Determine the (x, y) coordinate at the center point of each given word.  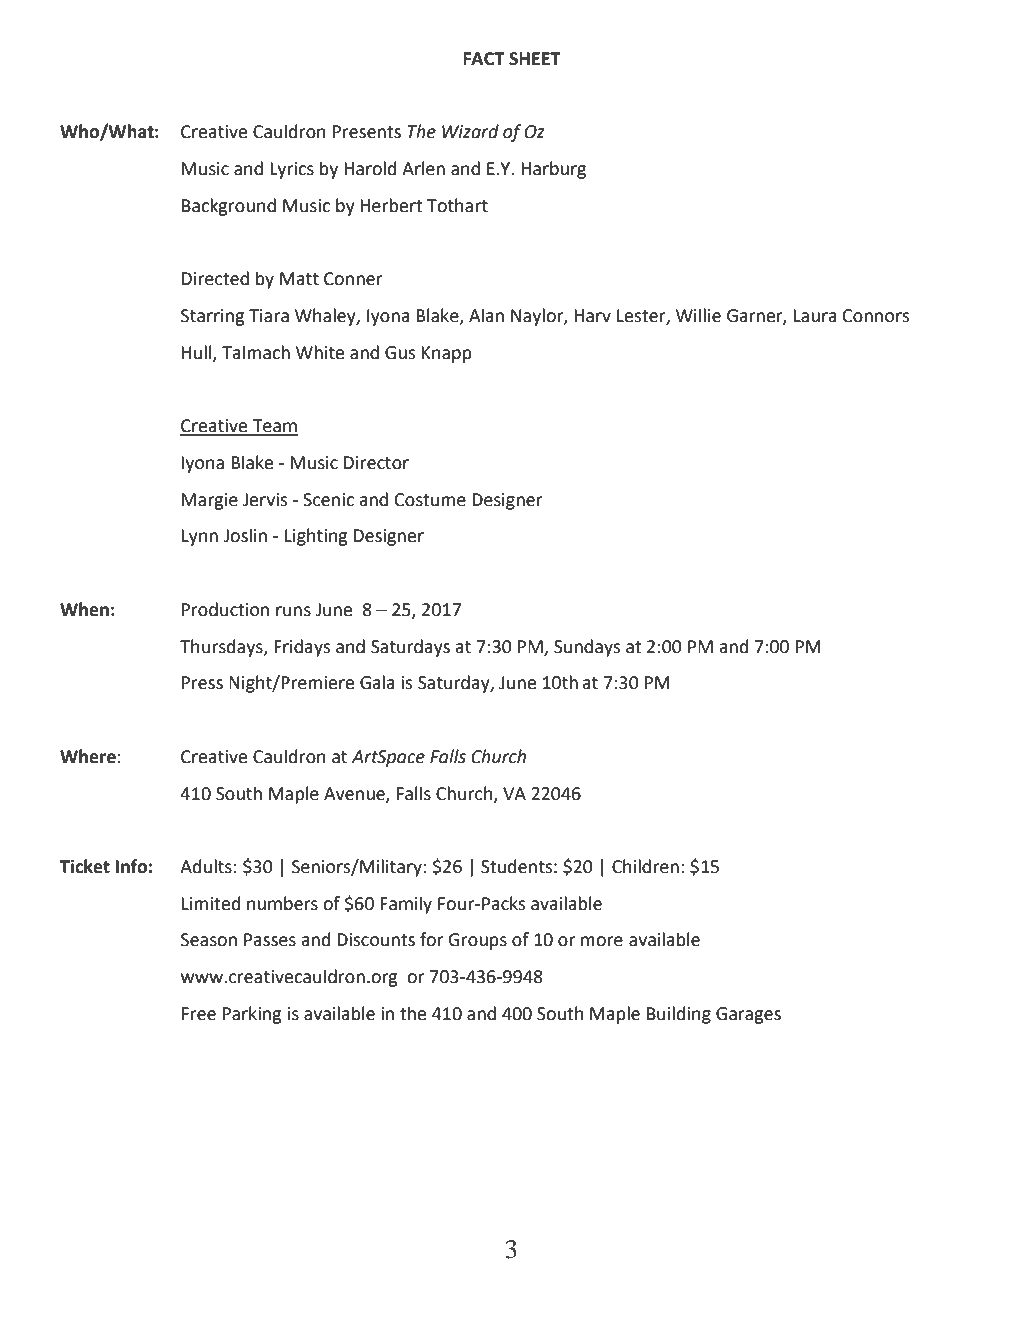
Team (274, 427)
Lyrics (292, 170)
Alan (486, 315)
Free (199, 1014)
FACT (484, 59)
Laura (815, 316)
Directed (215, 278)
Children (645, 866)
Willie (698, 315)
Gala (377, 682)
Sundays (587, 648)
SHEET (535, 59)
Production (225, 609)
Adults (206, 866)
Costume (430, 500)
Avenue (355, 794)
